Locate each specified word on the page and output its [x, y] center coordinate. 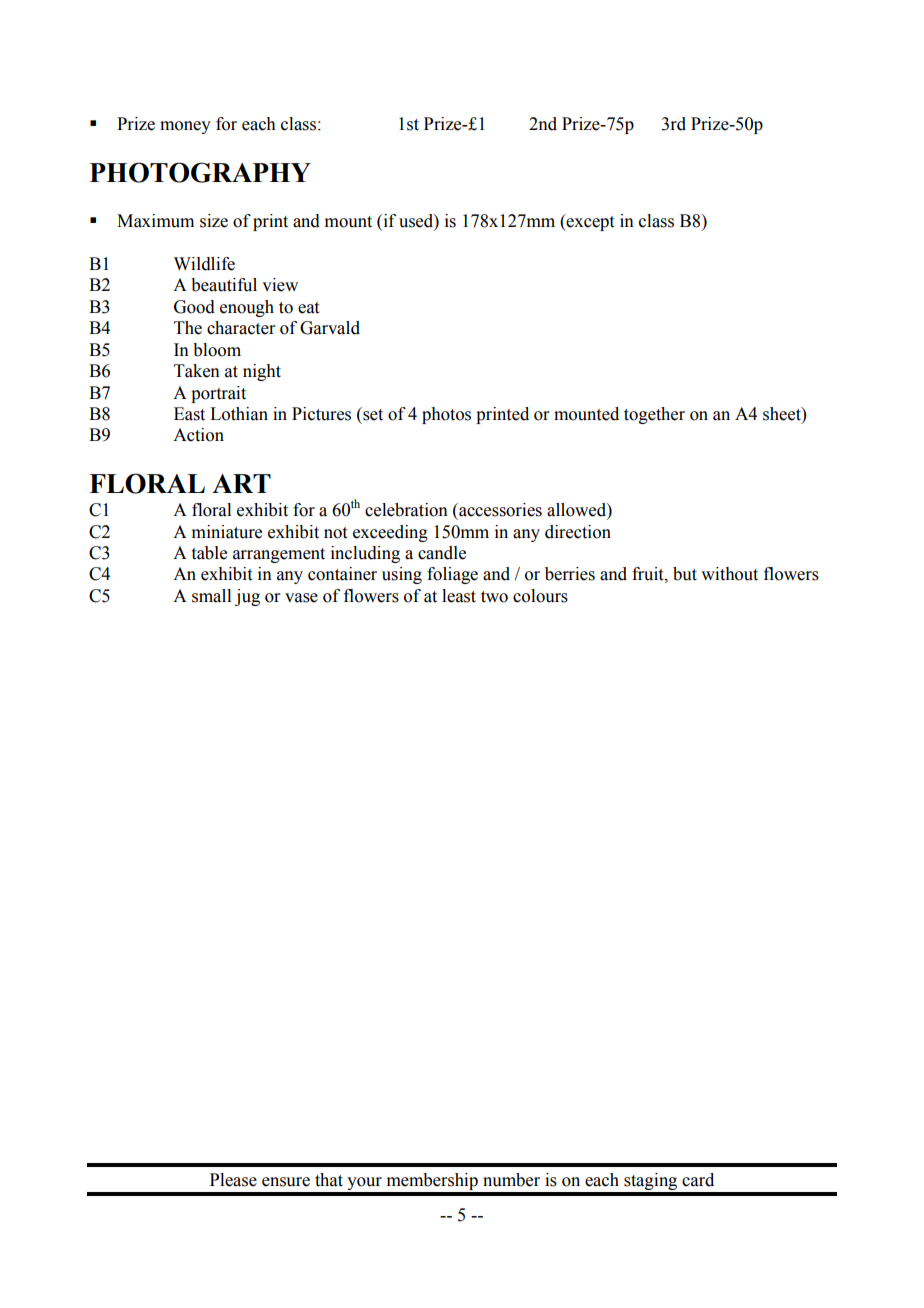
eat [308, 308]
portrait [218, 394]
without [729, 574]
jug [247, 597]
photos [446, 415]
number [511, 1180]
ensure [286, 1182]
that [329, 1180]
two [494, 597]
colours [540, 596]
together [654, 415]
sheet [783, 414]
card [698, 1180]
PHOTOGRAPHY [200, 172]
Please [233, 1180]
